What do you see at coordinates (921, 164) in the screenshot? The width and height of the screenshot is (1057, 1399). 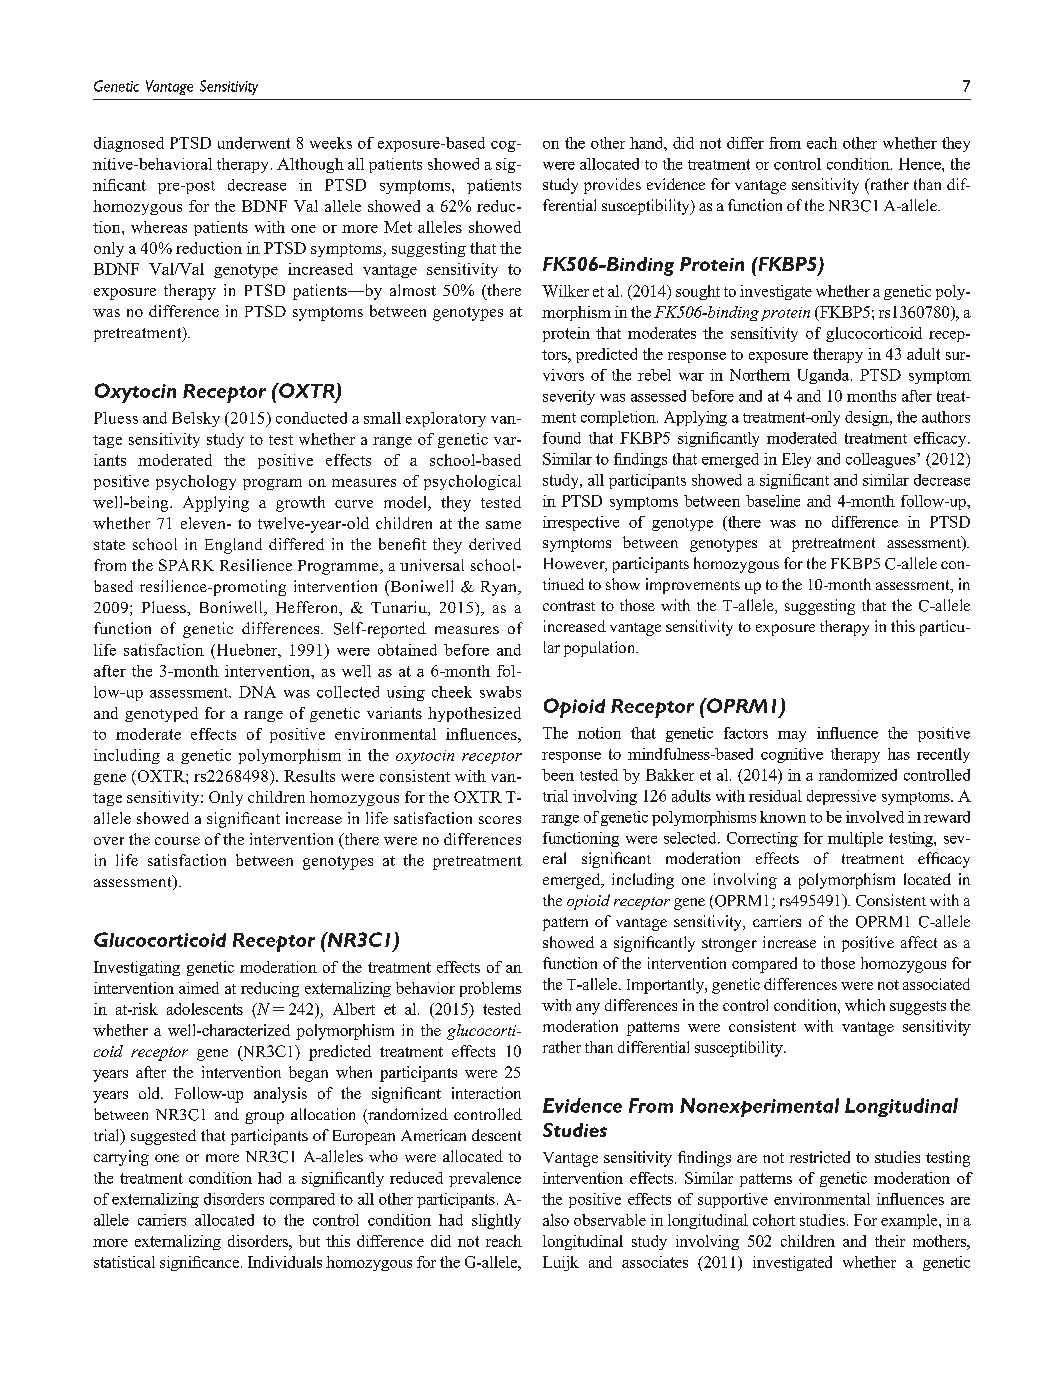 I see `Hence` at bounding box center [921, 164].
